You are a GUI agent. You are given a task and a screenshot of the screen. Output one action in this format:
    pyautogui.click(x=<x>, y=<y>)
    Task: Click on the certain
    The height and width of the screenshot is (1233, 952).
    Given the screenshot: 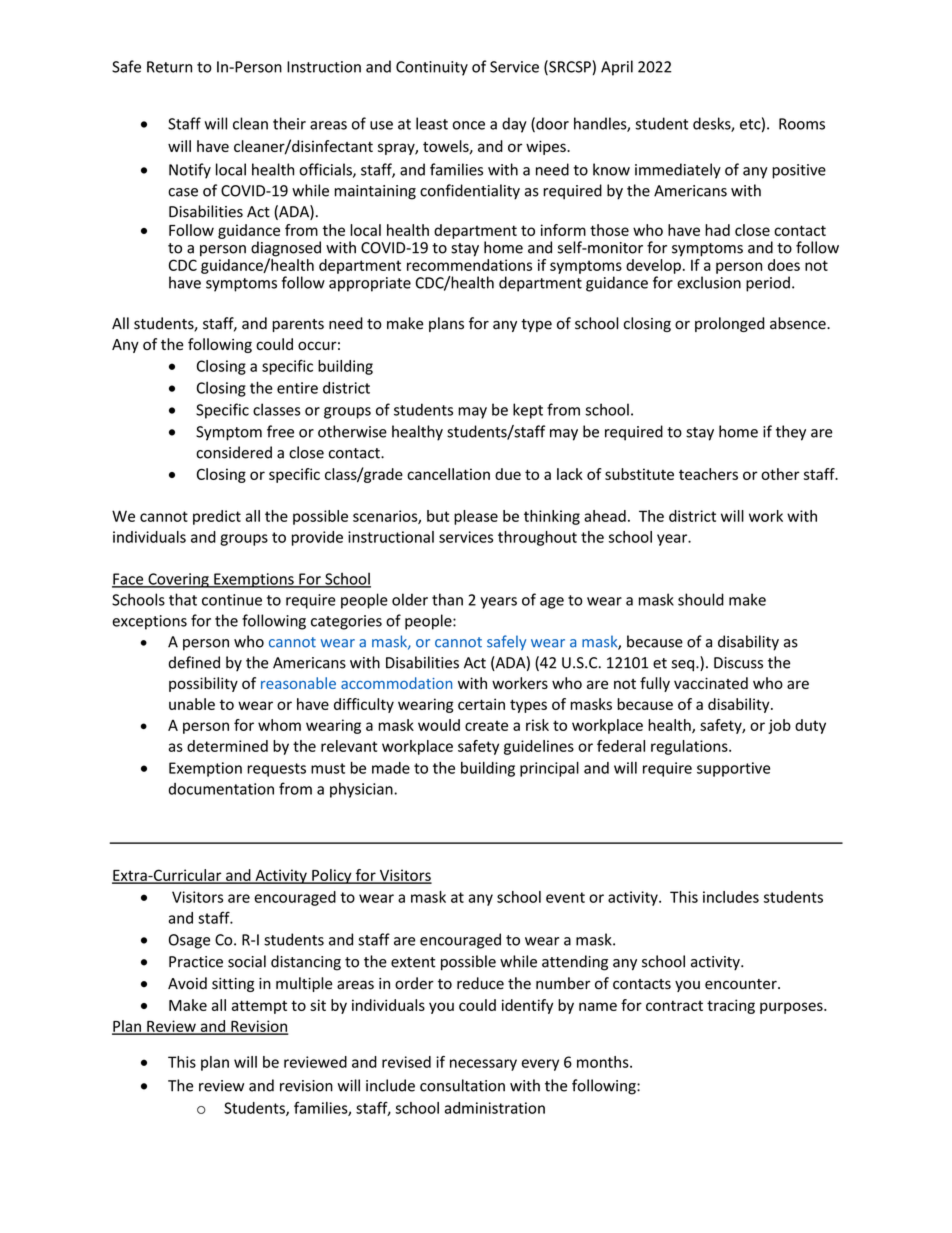 What is the action you would take?
    pyautogui.click(x=481, y=704)
